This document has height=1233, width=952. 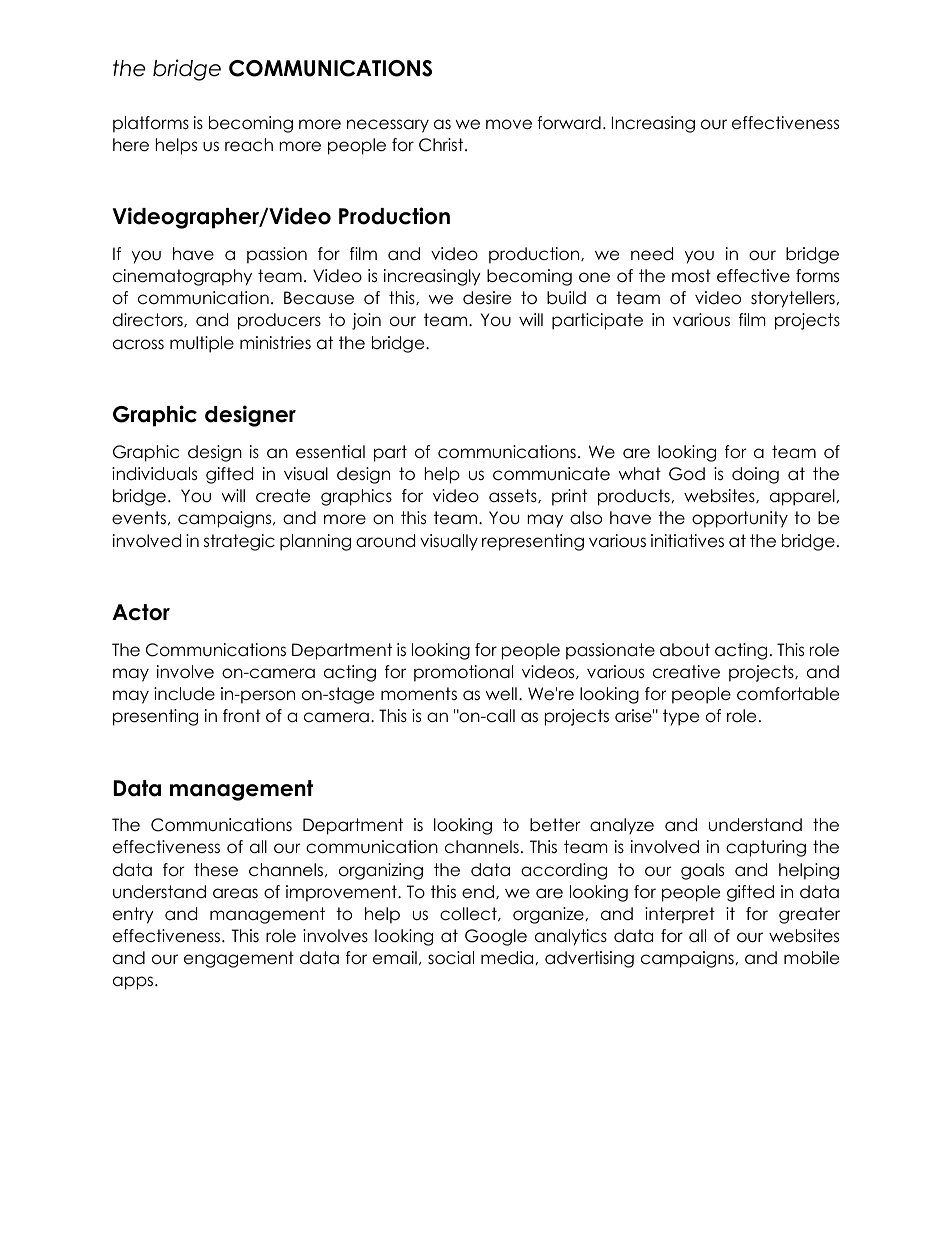 I want to click on Christ, so click(x=442, y=145).
